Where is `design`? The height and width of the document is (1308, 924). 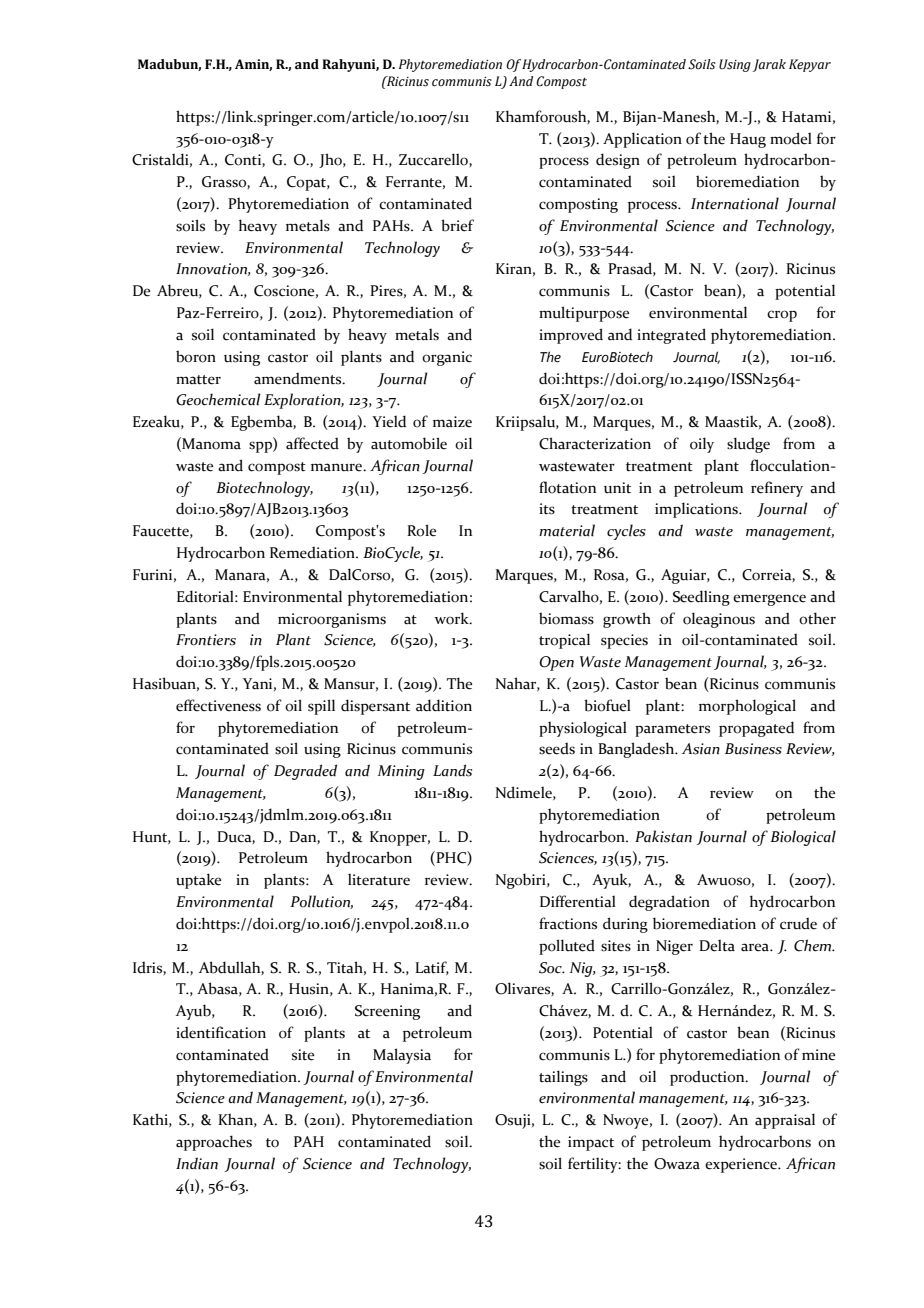
design is located at coordinates (618, 161).
